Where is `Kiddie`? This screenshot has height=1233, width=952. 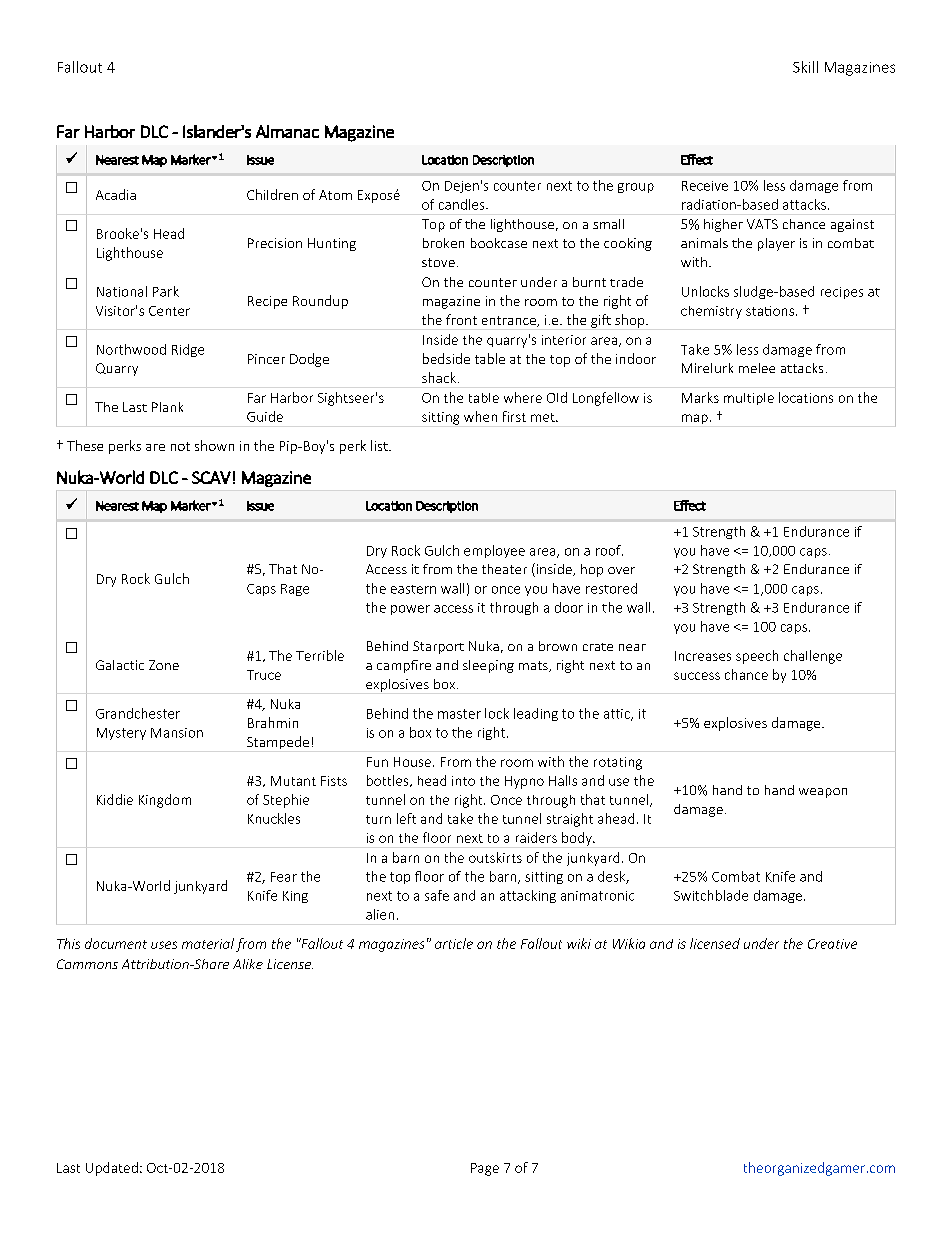
Kiddie is located at coordinates (115, 799).
